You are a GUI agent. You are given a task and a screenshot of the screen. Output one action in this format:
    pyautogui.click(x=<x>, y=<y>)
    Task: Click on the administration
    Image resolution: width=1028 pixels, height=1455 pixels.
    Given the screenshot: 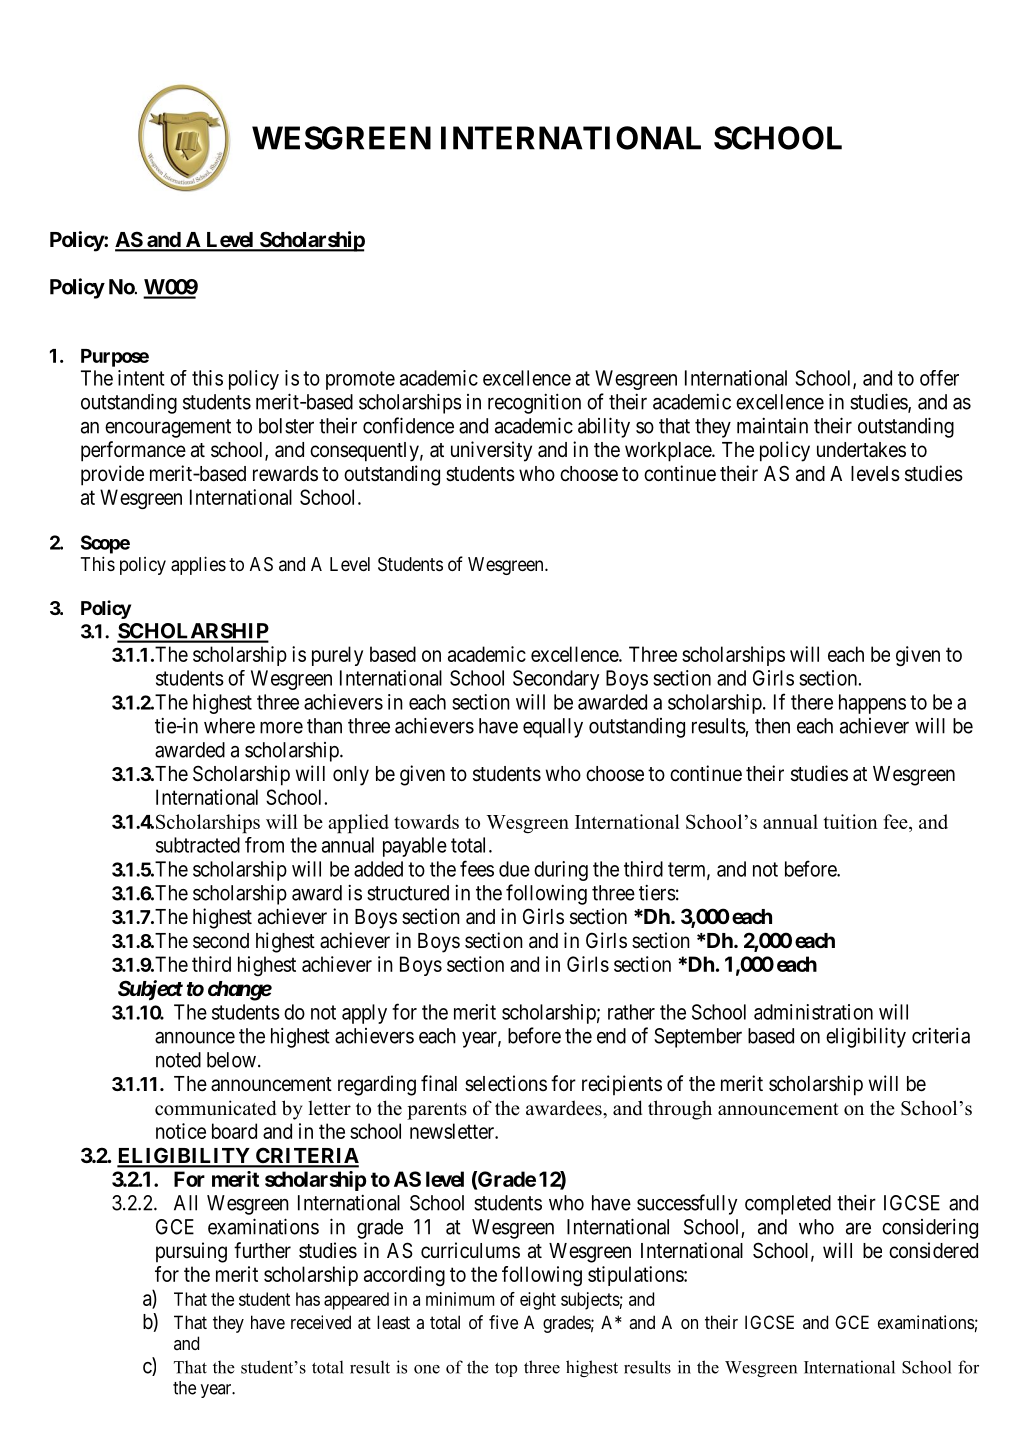 What is the action you would take?
    pyautogui.click(x=813, y=1012)
